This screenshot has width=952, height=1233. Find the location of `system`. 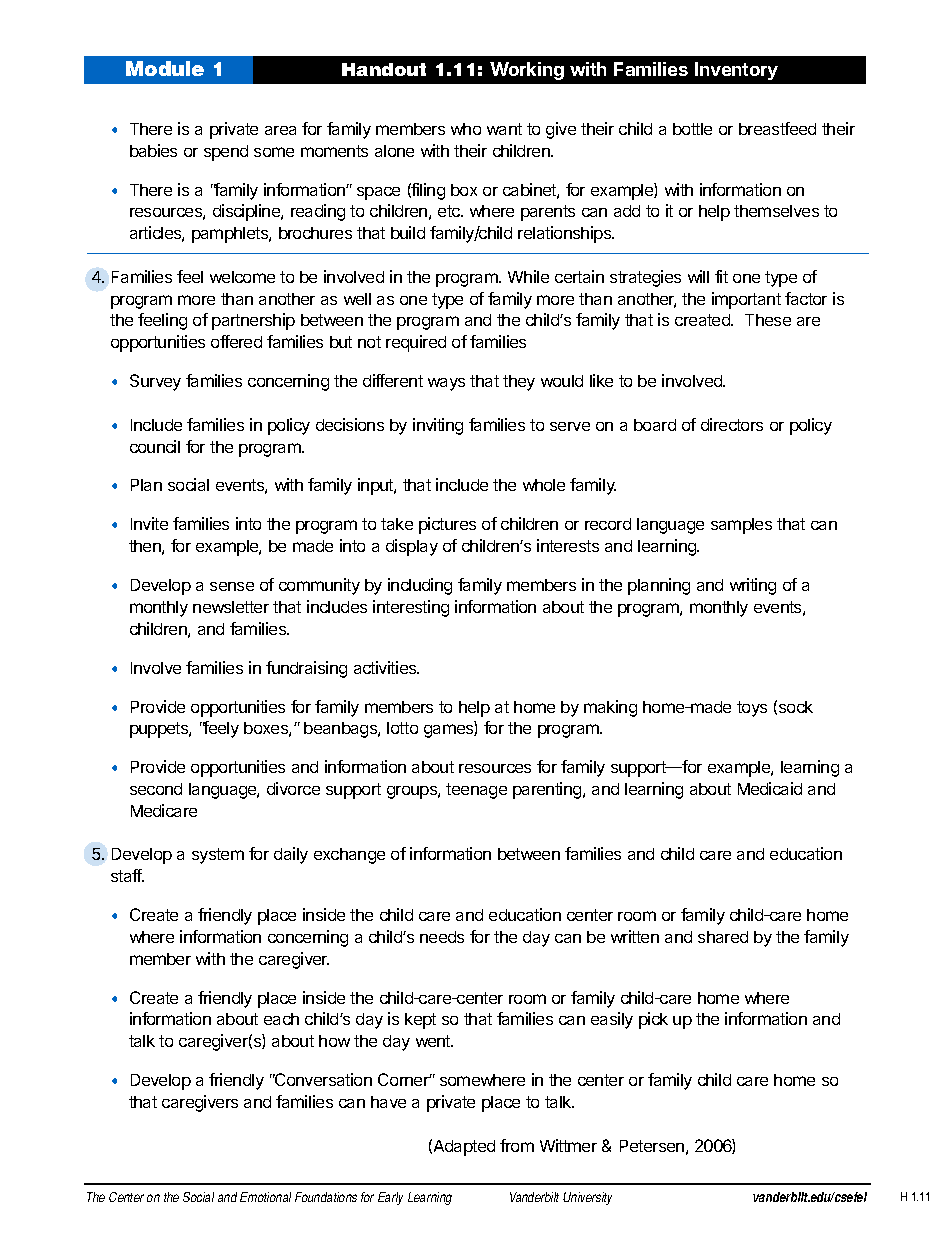

system is located at coordinates (218, 856).
